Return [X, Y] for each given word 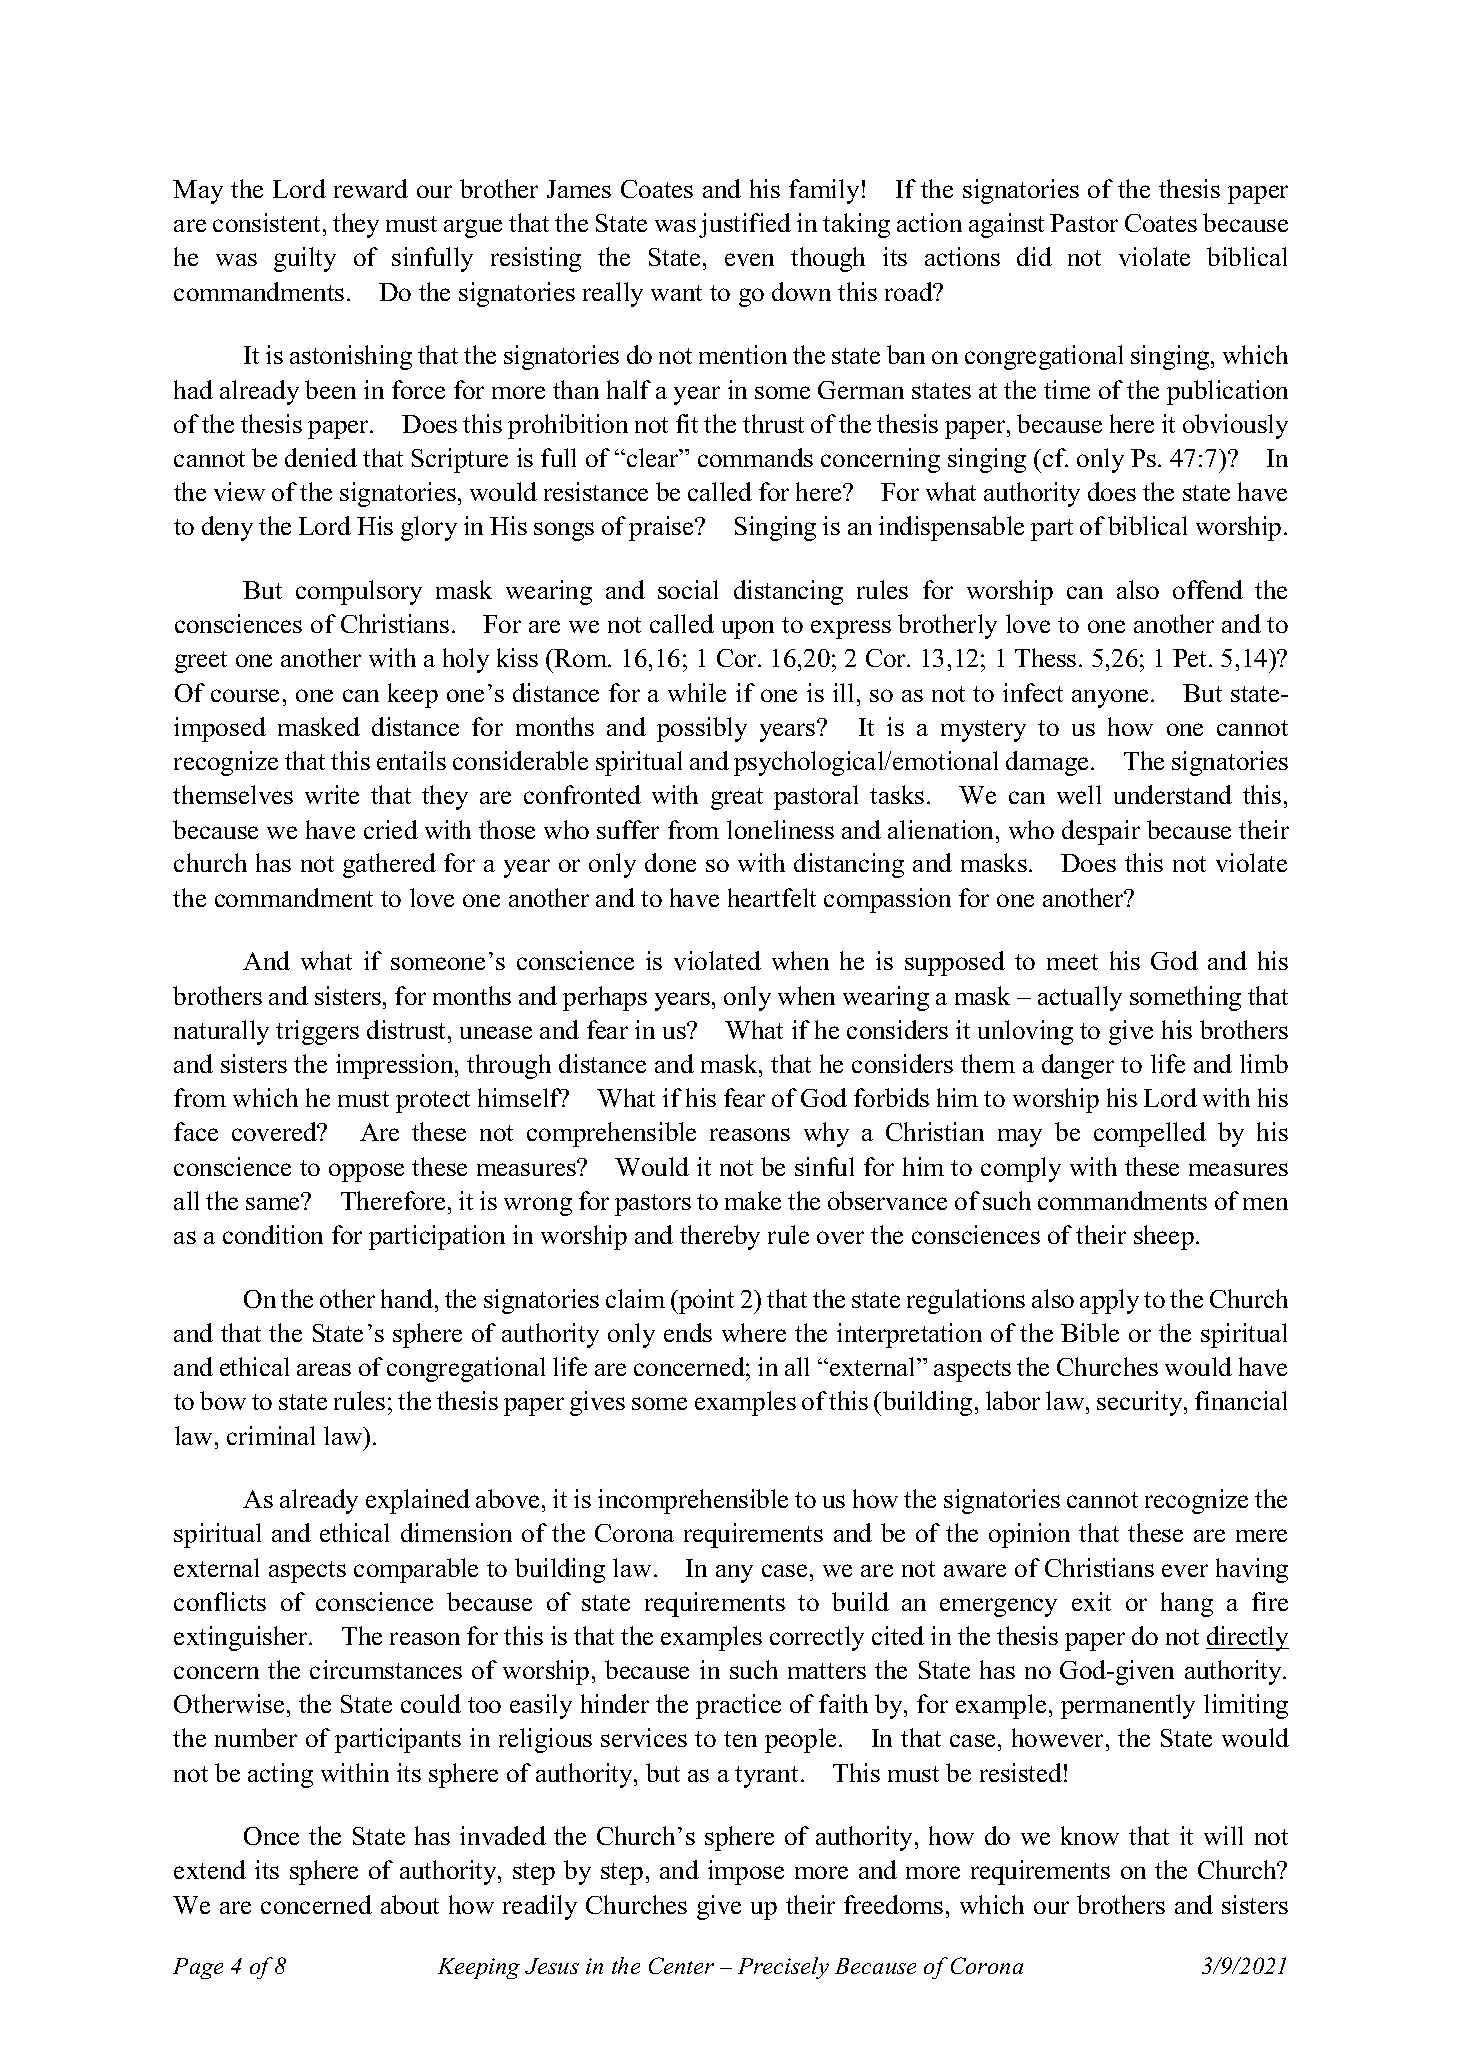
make [753, 1200]
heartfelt [772, 897]
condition [273, 1234]
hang [1187, 1604]
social [688, 589]
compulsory [359, 592]
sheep [1164, 1237]
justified [745, 225]
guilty [305, 259]
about [410, 1904]
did [1034, 256]
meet [1072, 962]
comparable [416, 1570]
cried [391, 829]
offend [1208, 589]
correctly [817, 1638]
